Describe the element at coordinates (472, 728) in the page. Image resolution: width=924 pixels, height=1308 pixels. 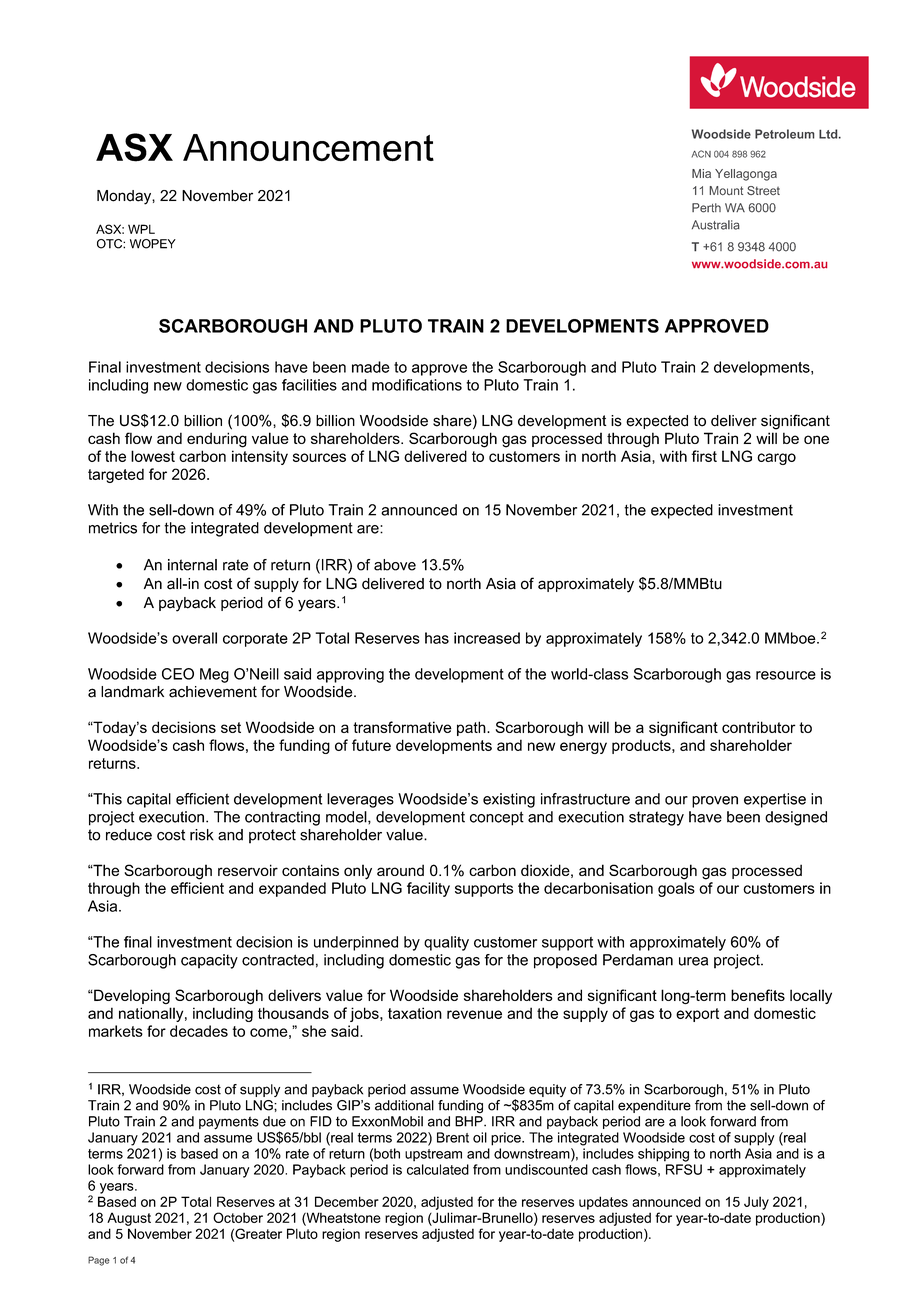
I see `path` at that location.
